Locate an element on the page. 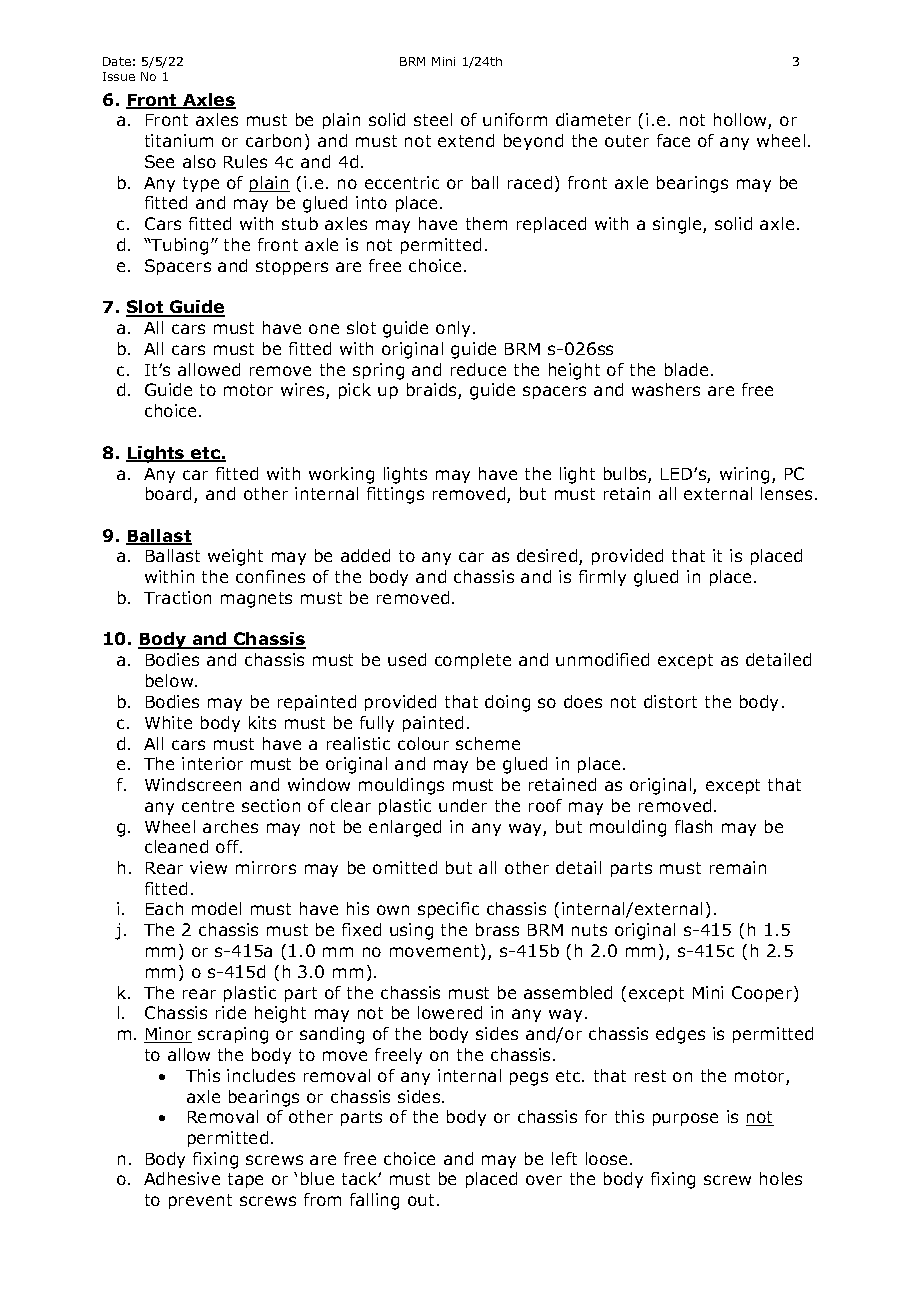 The width and height of the document is (924, 1308). falling is located at coordinates (374, 1201).
